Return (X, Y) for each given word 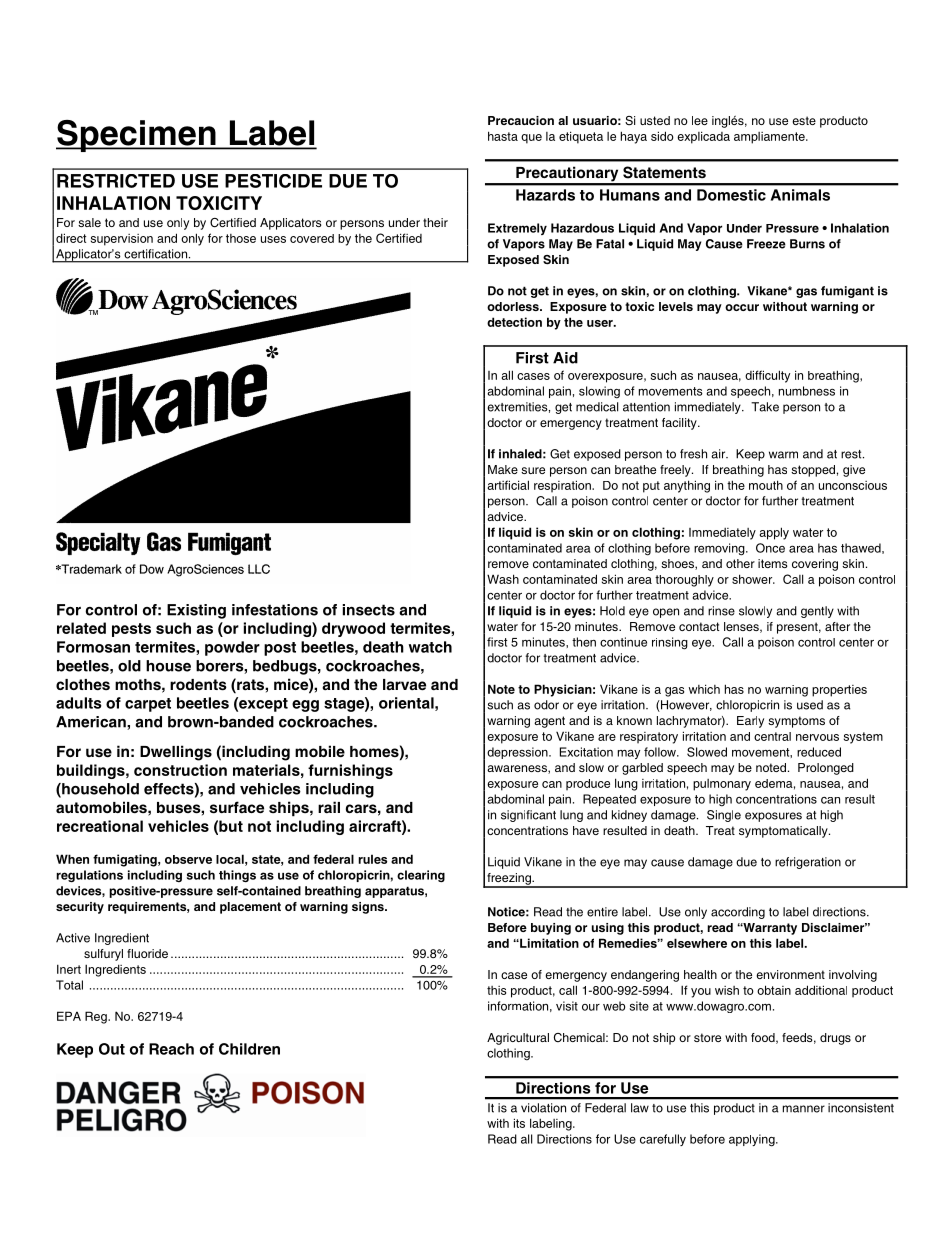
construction (180, 770)
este (804, 120)
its (519, 1123)
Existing (196, 611)
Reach (171, 1049)
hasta (503, 136)
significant (528, 816)
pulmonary (722, 785)
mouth (766, 485)
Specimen (137, 136)
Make (503, 469)
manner (804, 1109)
